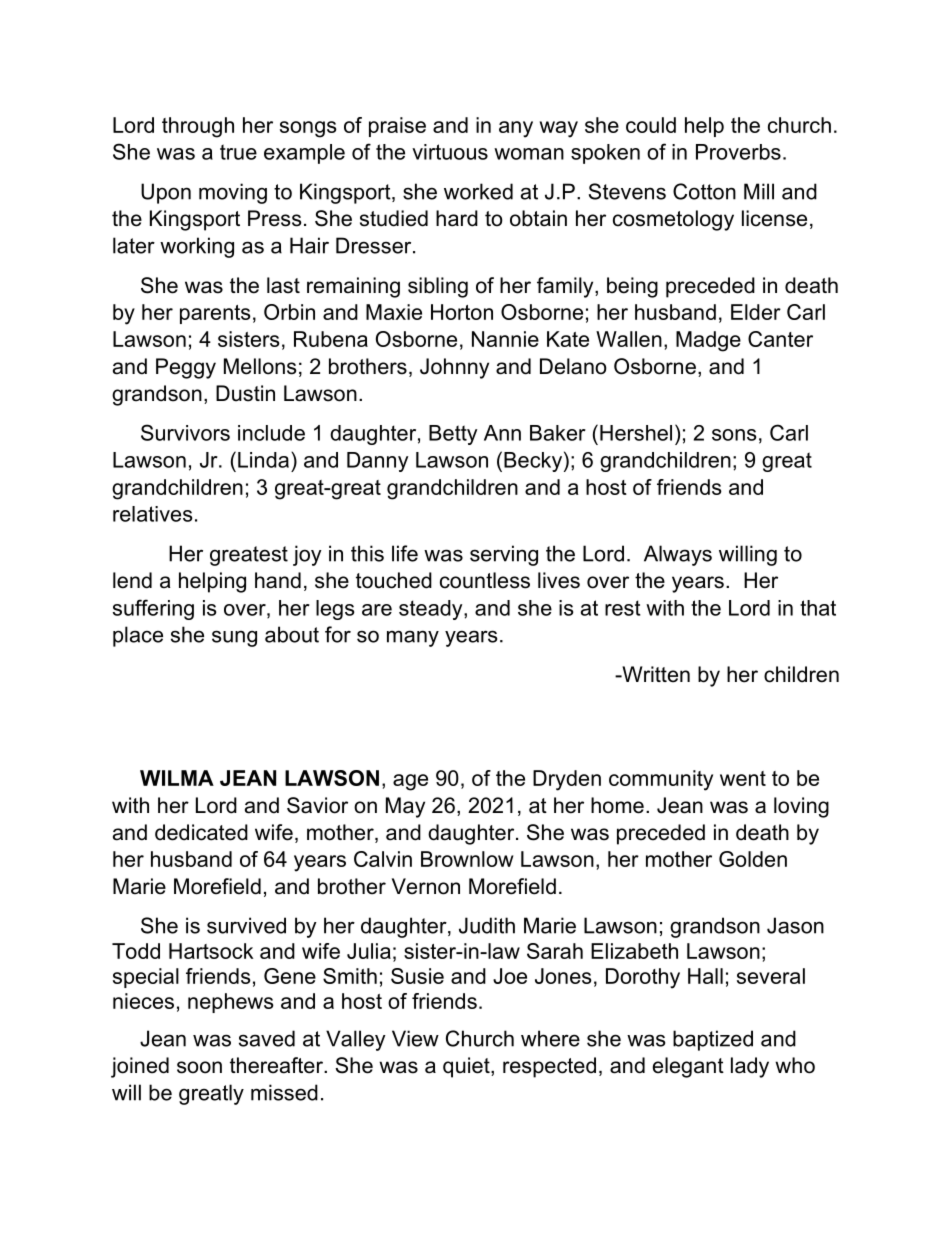 This image has width=952, height=1233. I want to click on went, so click(743, 778).
